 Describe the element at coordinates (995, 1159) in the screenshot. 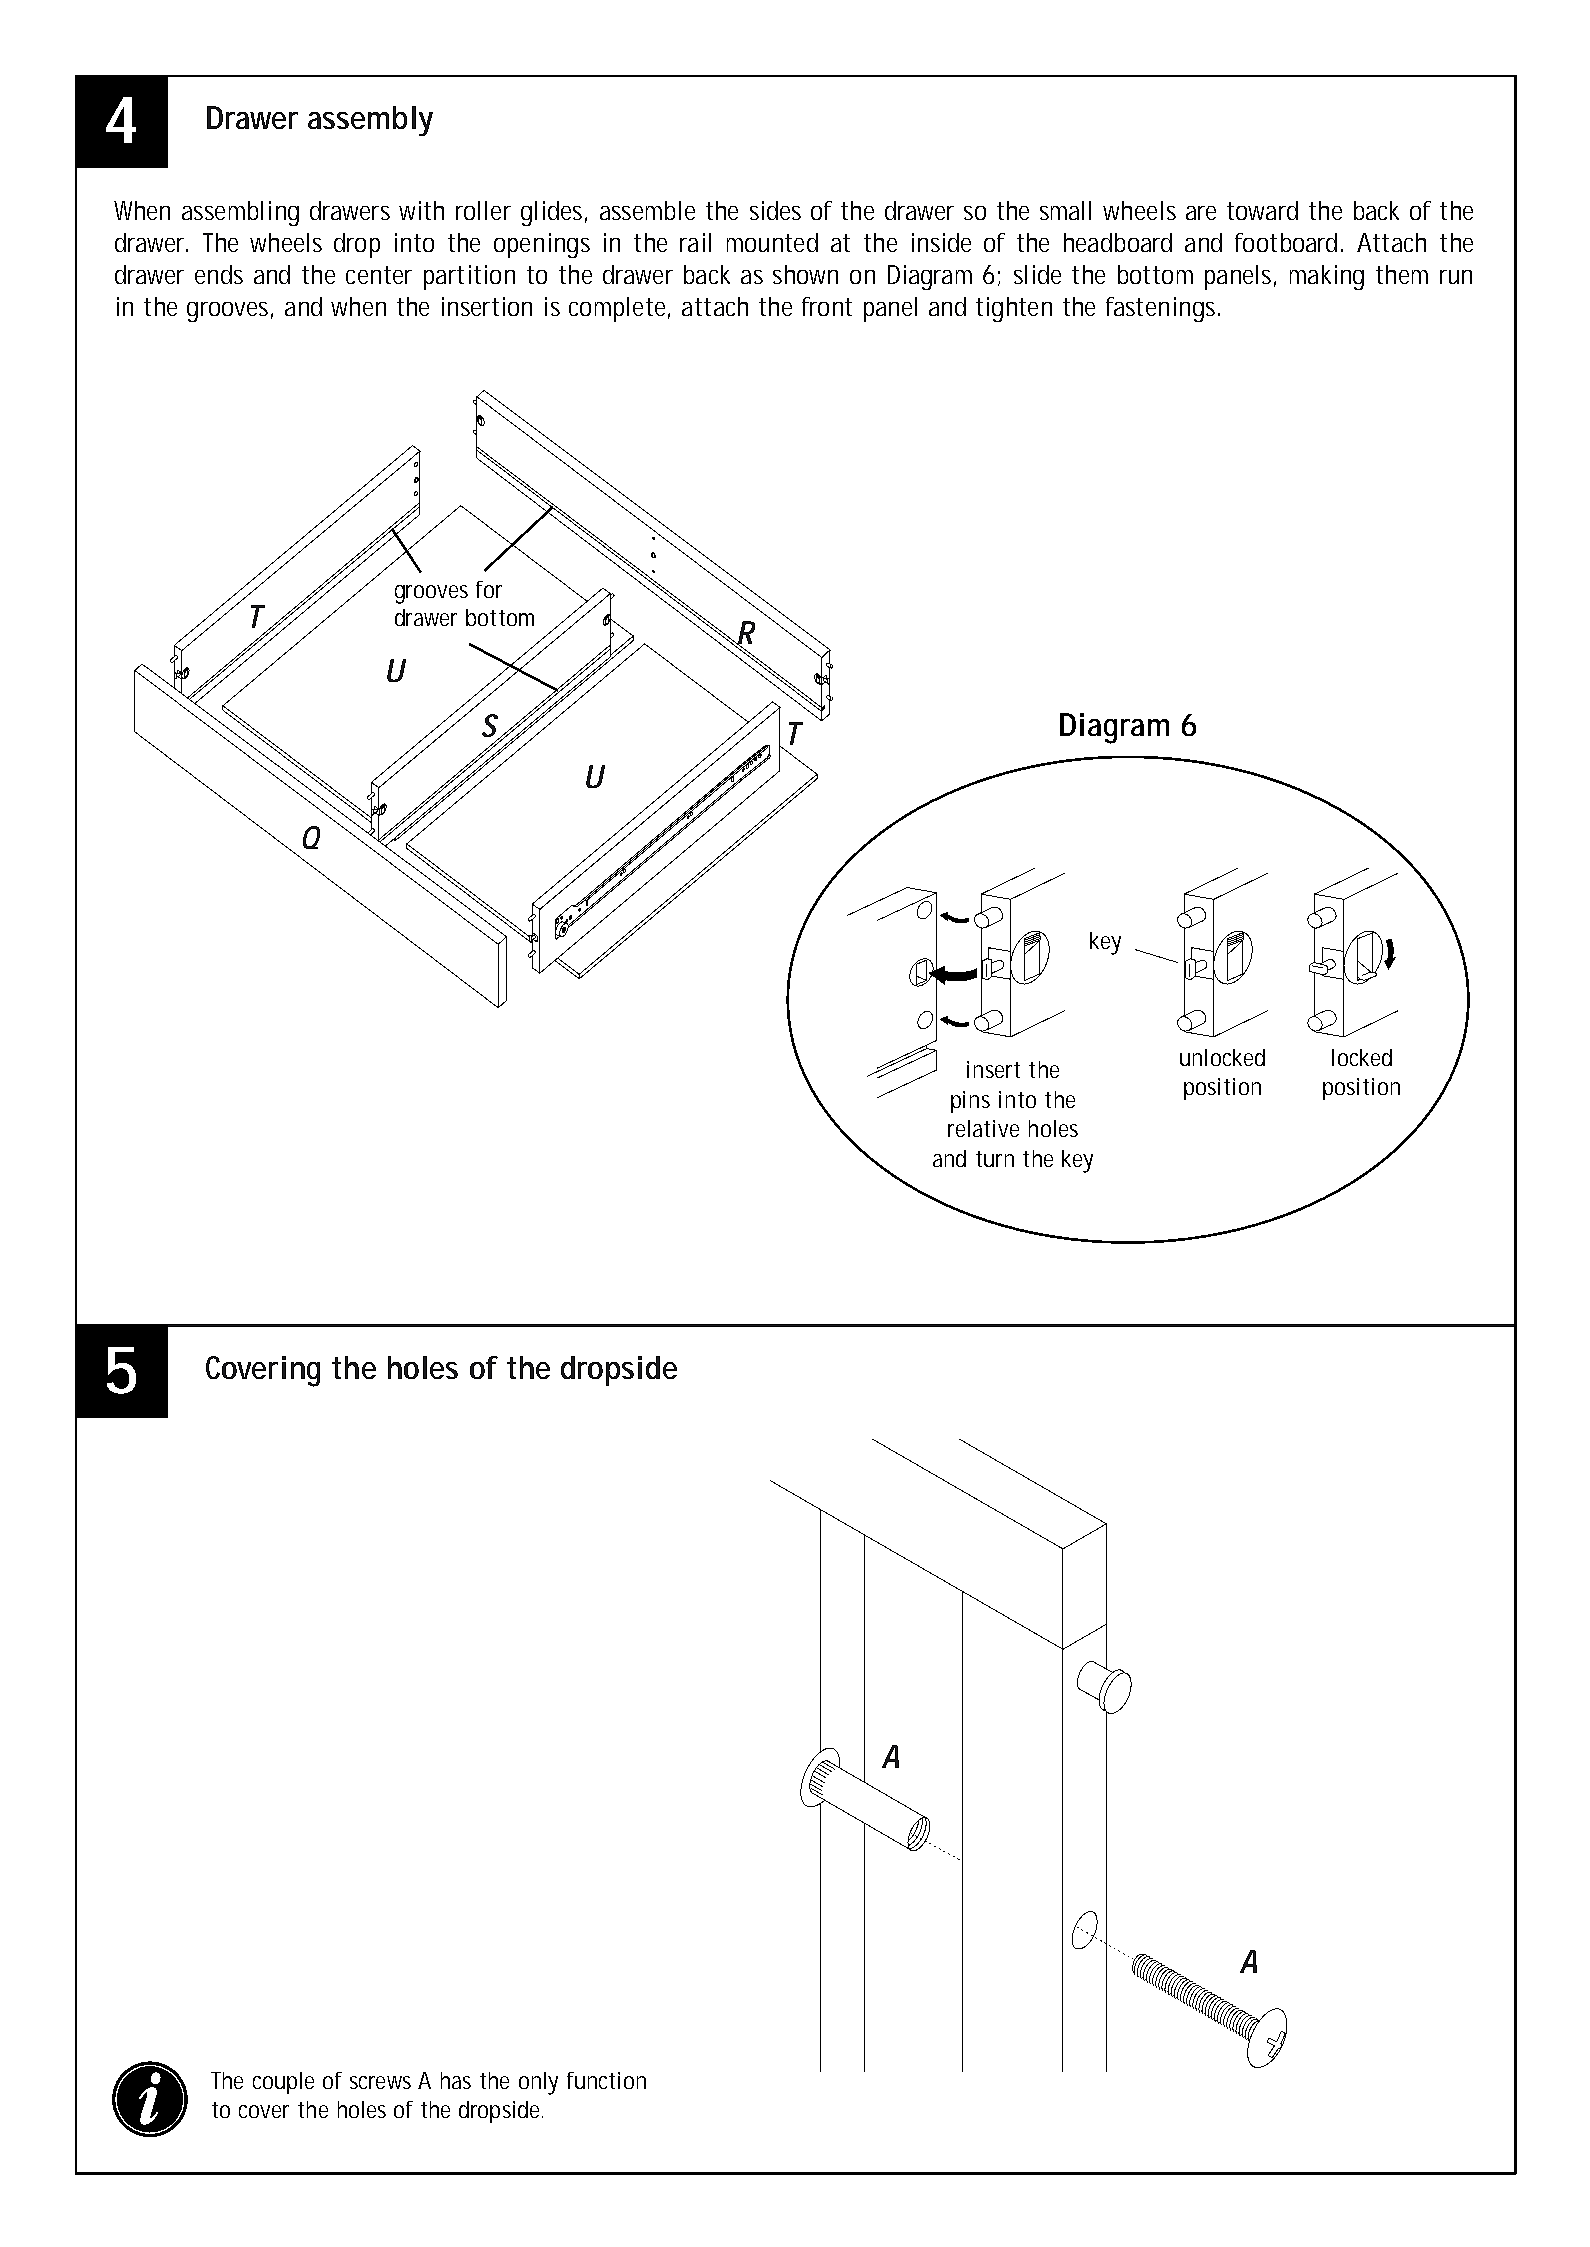

I see `turn` at that location.
